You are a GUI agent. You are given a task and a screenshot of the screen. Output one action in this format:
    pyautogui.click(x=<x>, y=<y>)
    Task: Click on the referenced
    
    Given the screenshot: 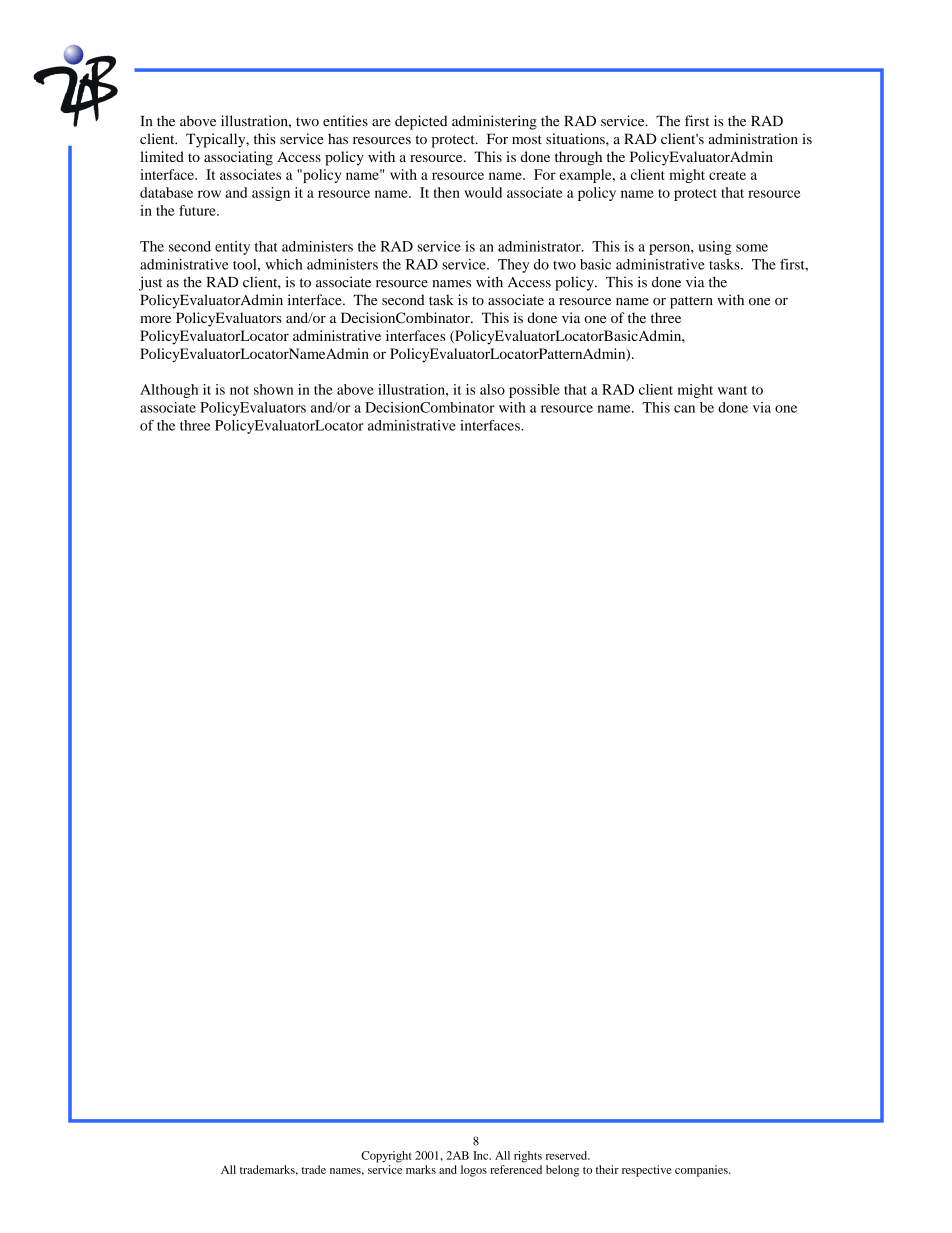 What is the action you would take?
    pyautogui.click(x=516, y=1169)
